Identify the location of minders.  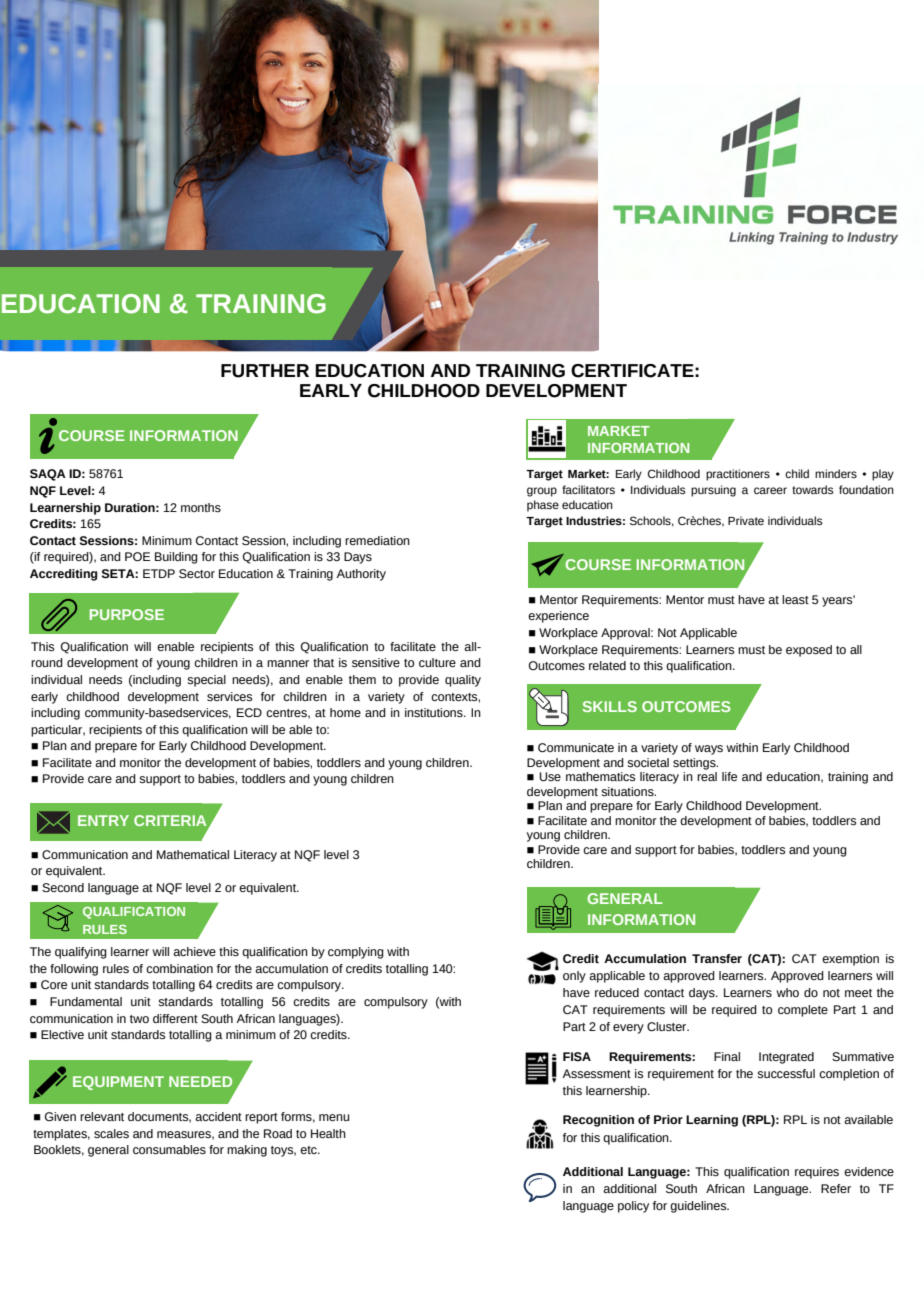
(836, 473).
